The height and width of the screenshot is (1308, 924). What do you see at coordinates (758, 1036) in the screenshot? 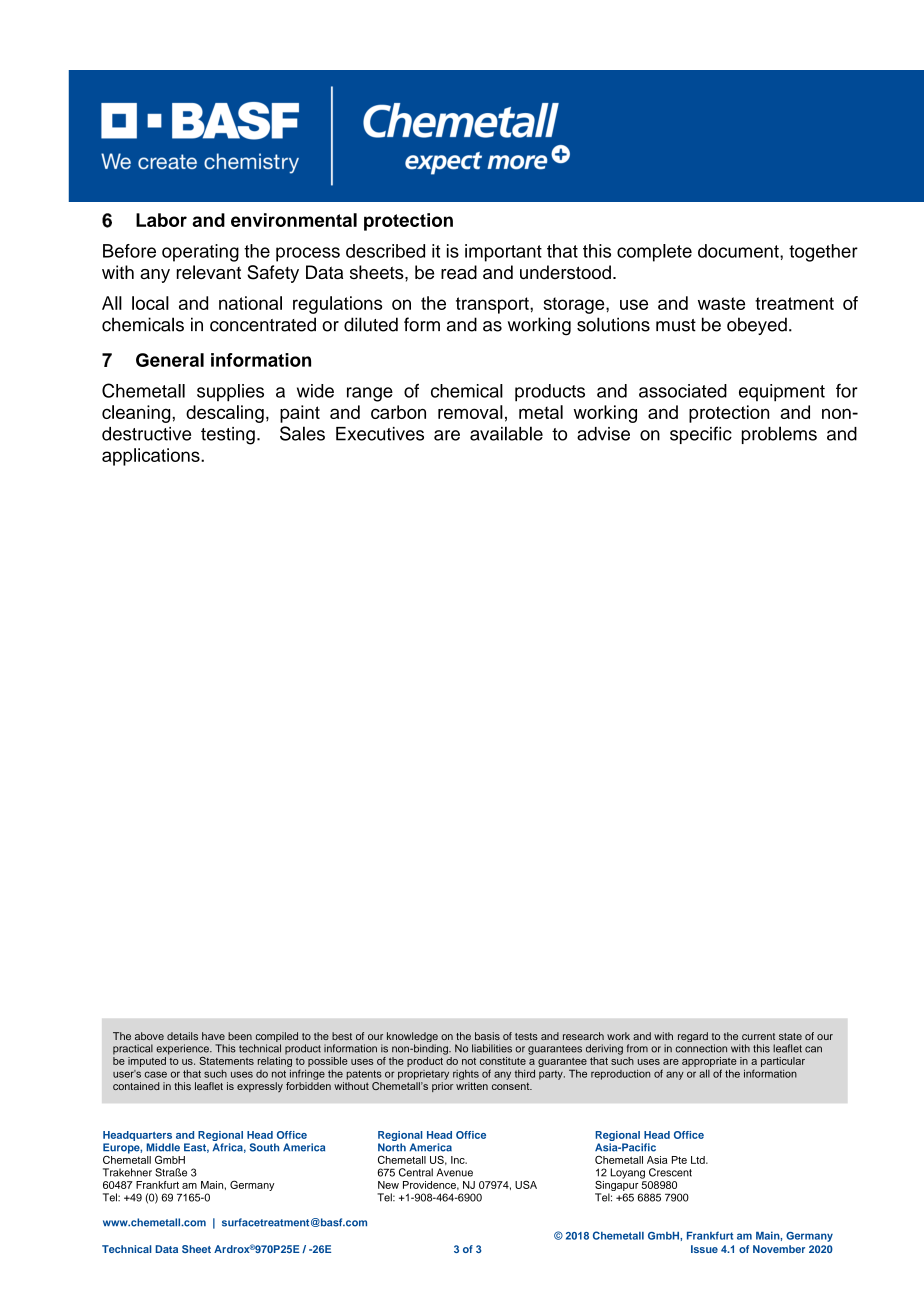
I see `current` at bounding box center [758, 1036].
